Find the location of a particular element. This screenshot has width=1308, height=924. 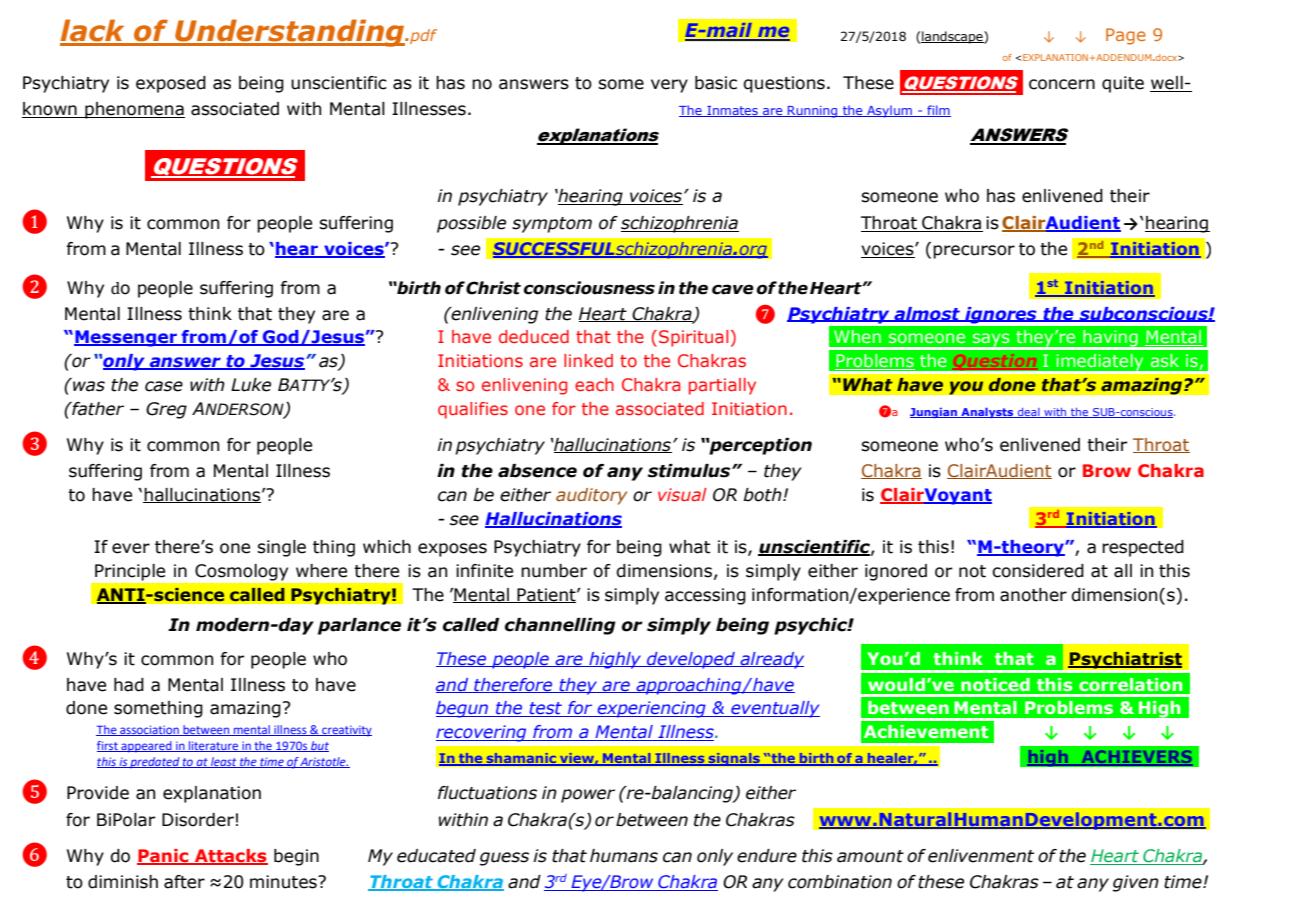

Attacks is located at coordinates (230, 857).
